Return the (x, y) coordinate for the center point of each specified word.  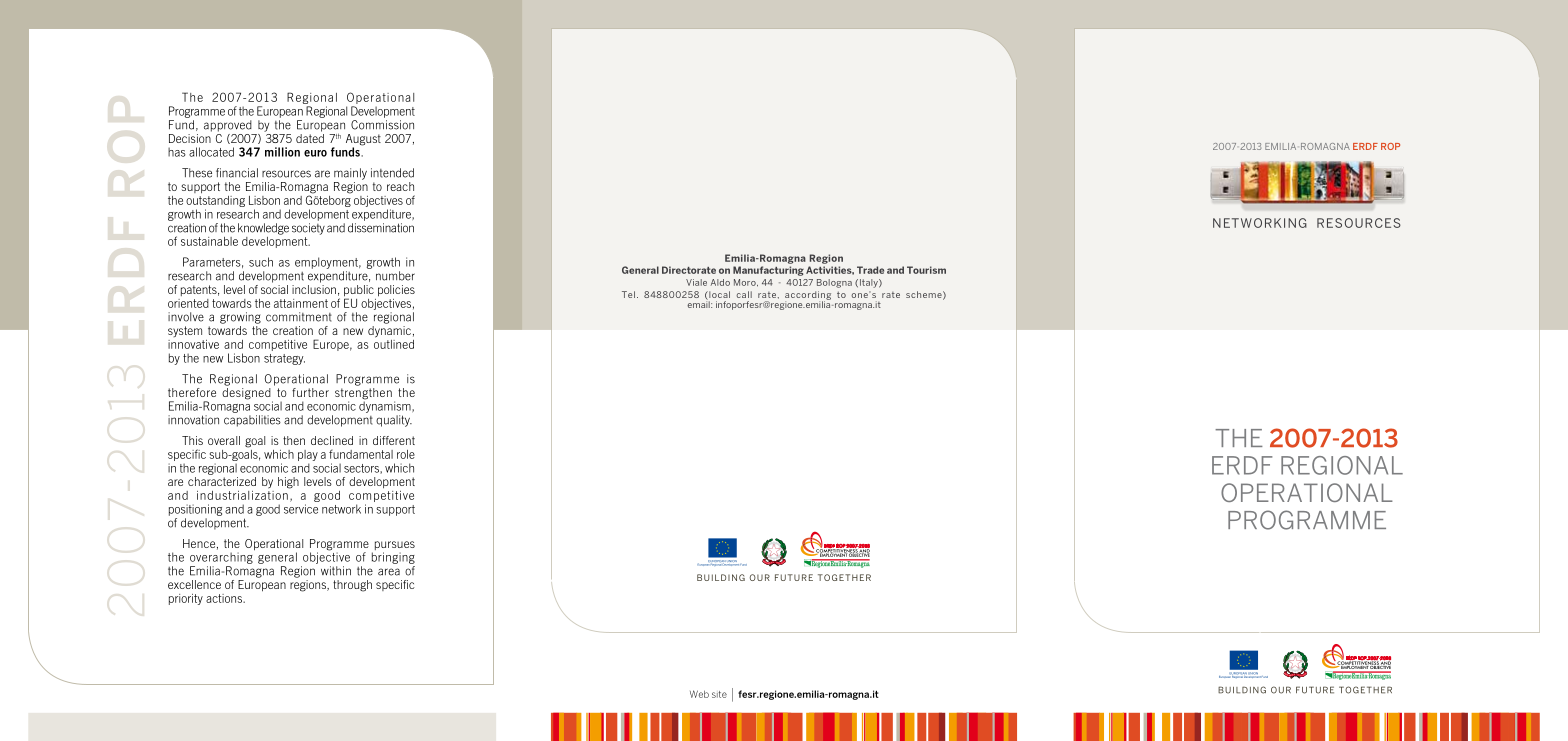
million (282, 152)
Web (699, 694)
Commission (382, 125)
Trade (870, 270)
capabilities (252, 421)
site (719, 694)
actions (225, 598)
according (808, 296)
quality (394, 421)
